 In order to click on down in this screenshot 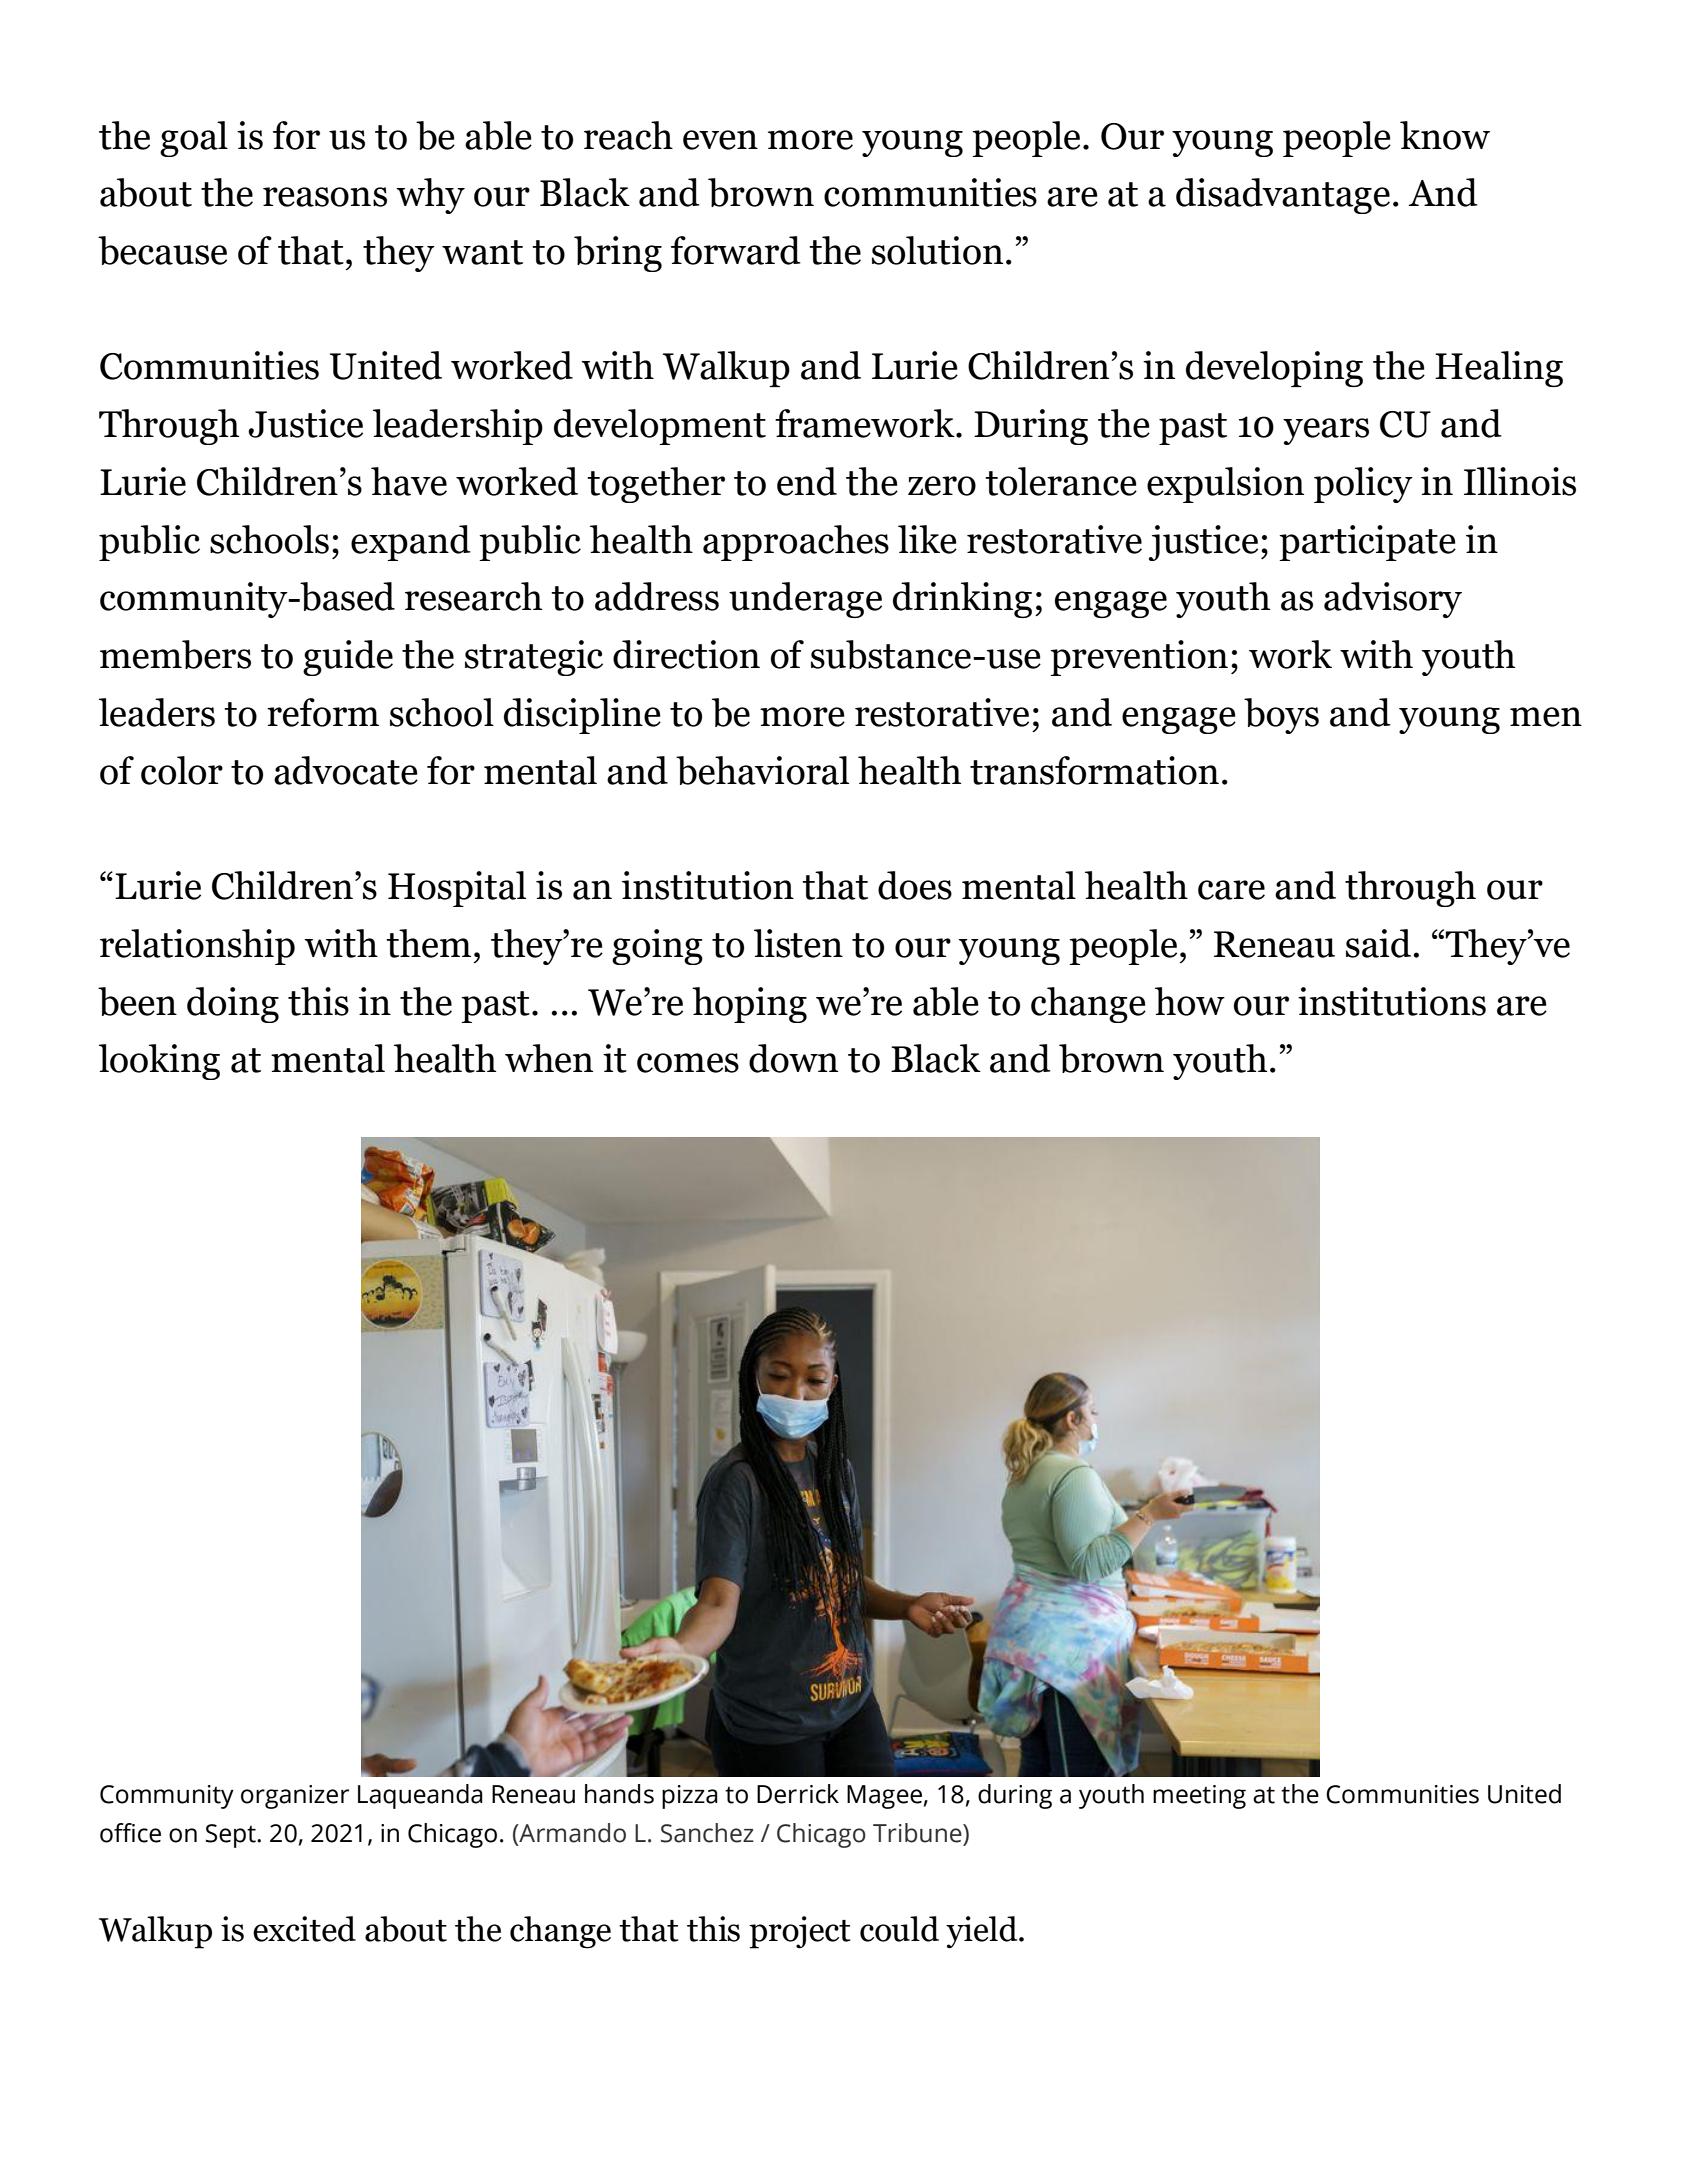, I will do `click(793, 1058)`.
